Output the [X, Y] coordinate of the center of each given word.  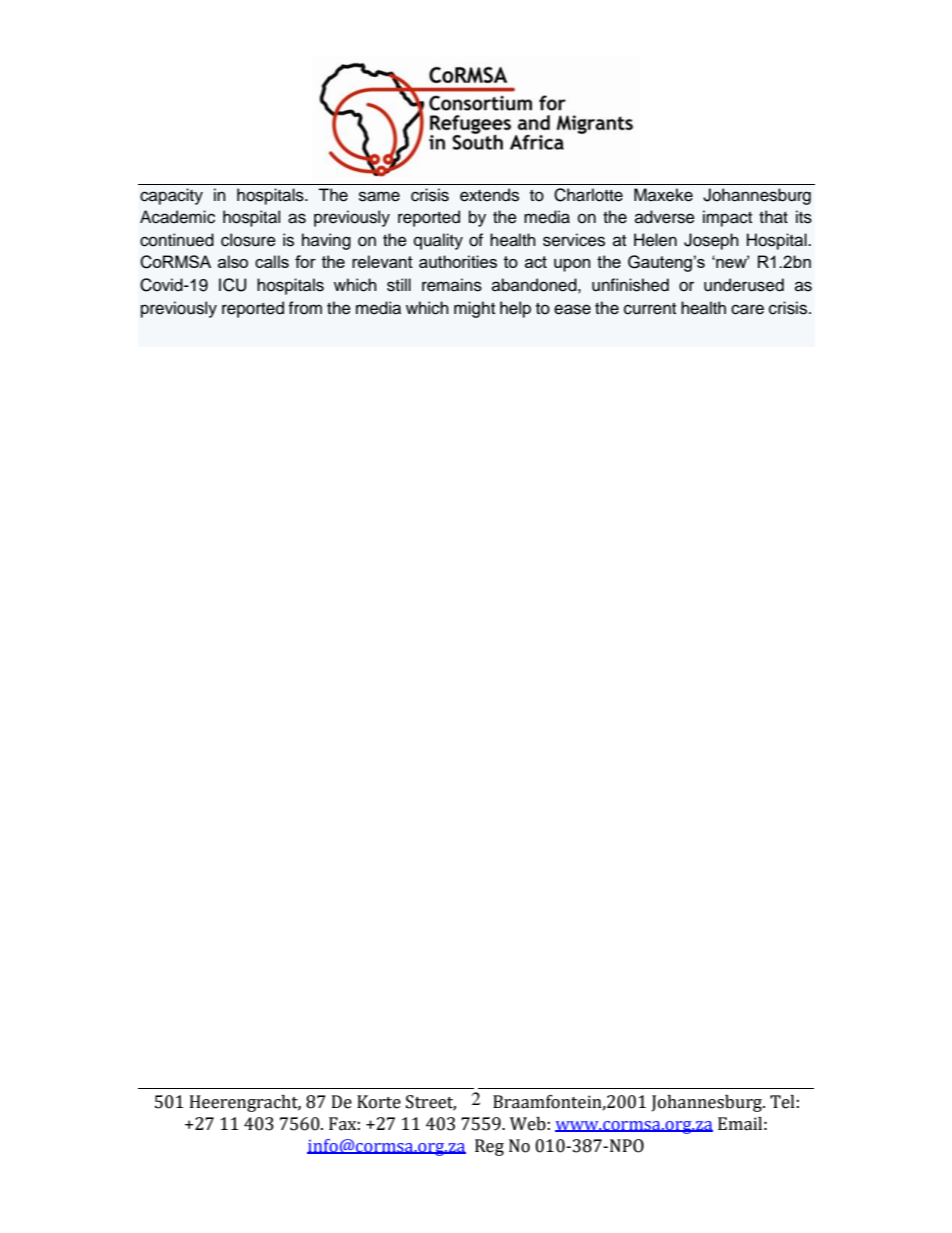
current [650, 309]
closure [248, 240]
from [305, 308]
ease [572, 309]
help [515, 309]
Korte [379, 1102]
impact [727, 218]
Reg [489, 1147]
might [474, 309]
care [747, 309]
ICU [232, 285]
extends [489, 195]
